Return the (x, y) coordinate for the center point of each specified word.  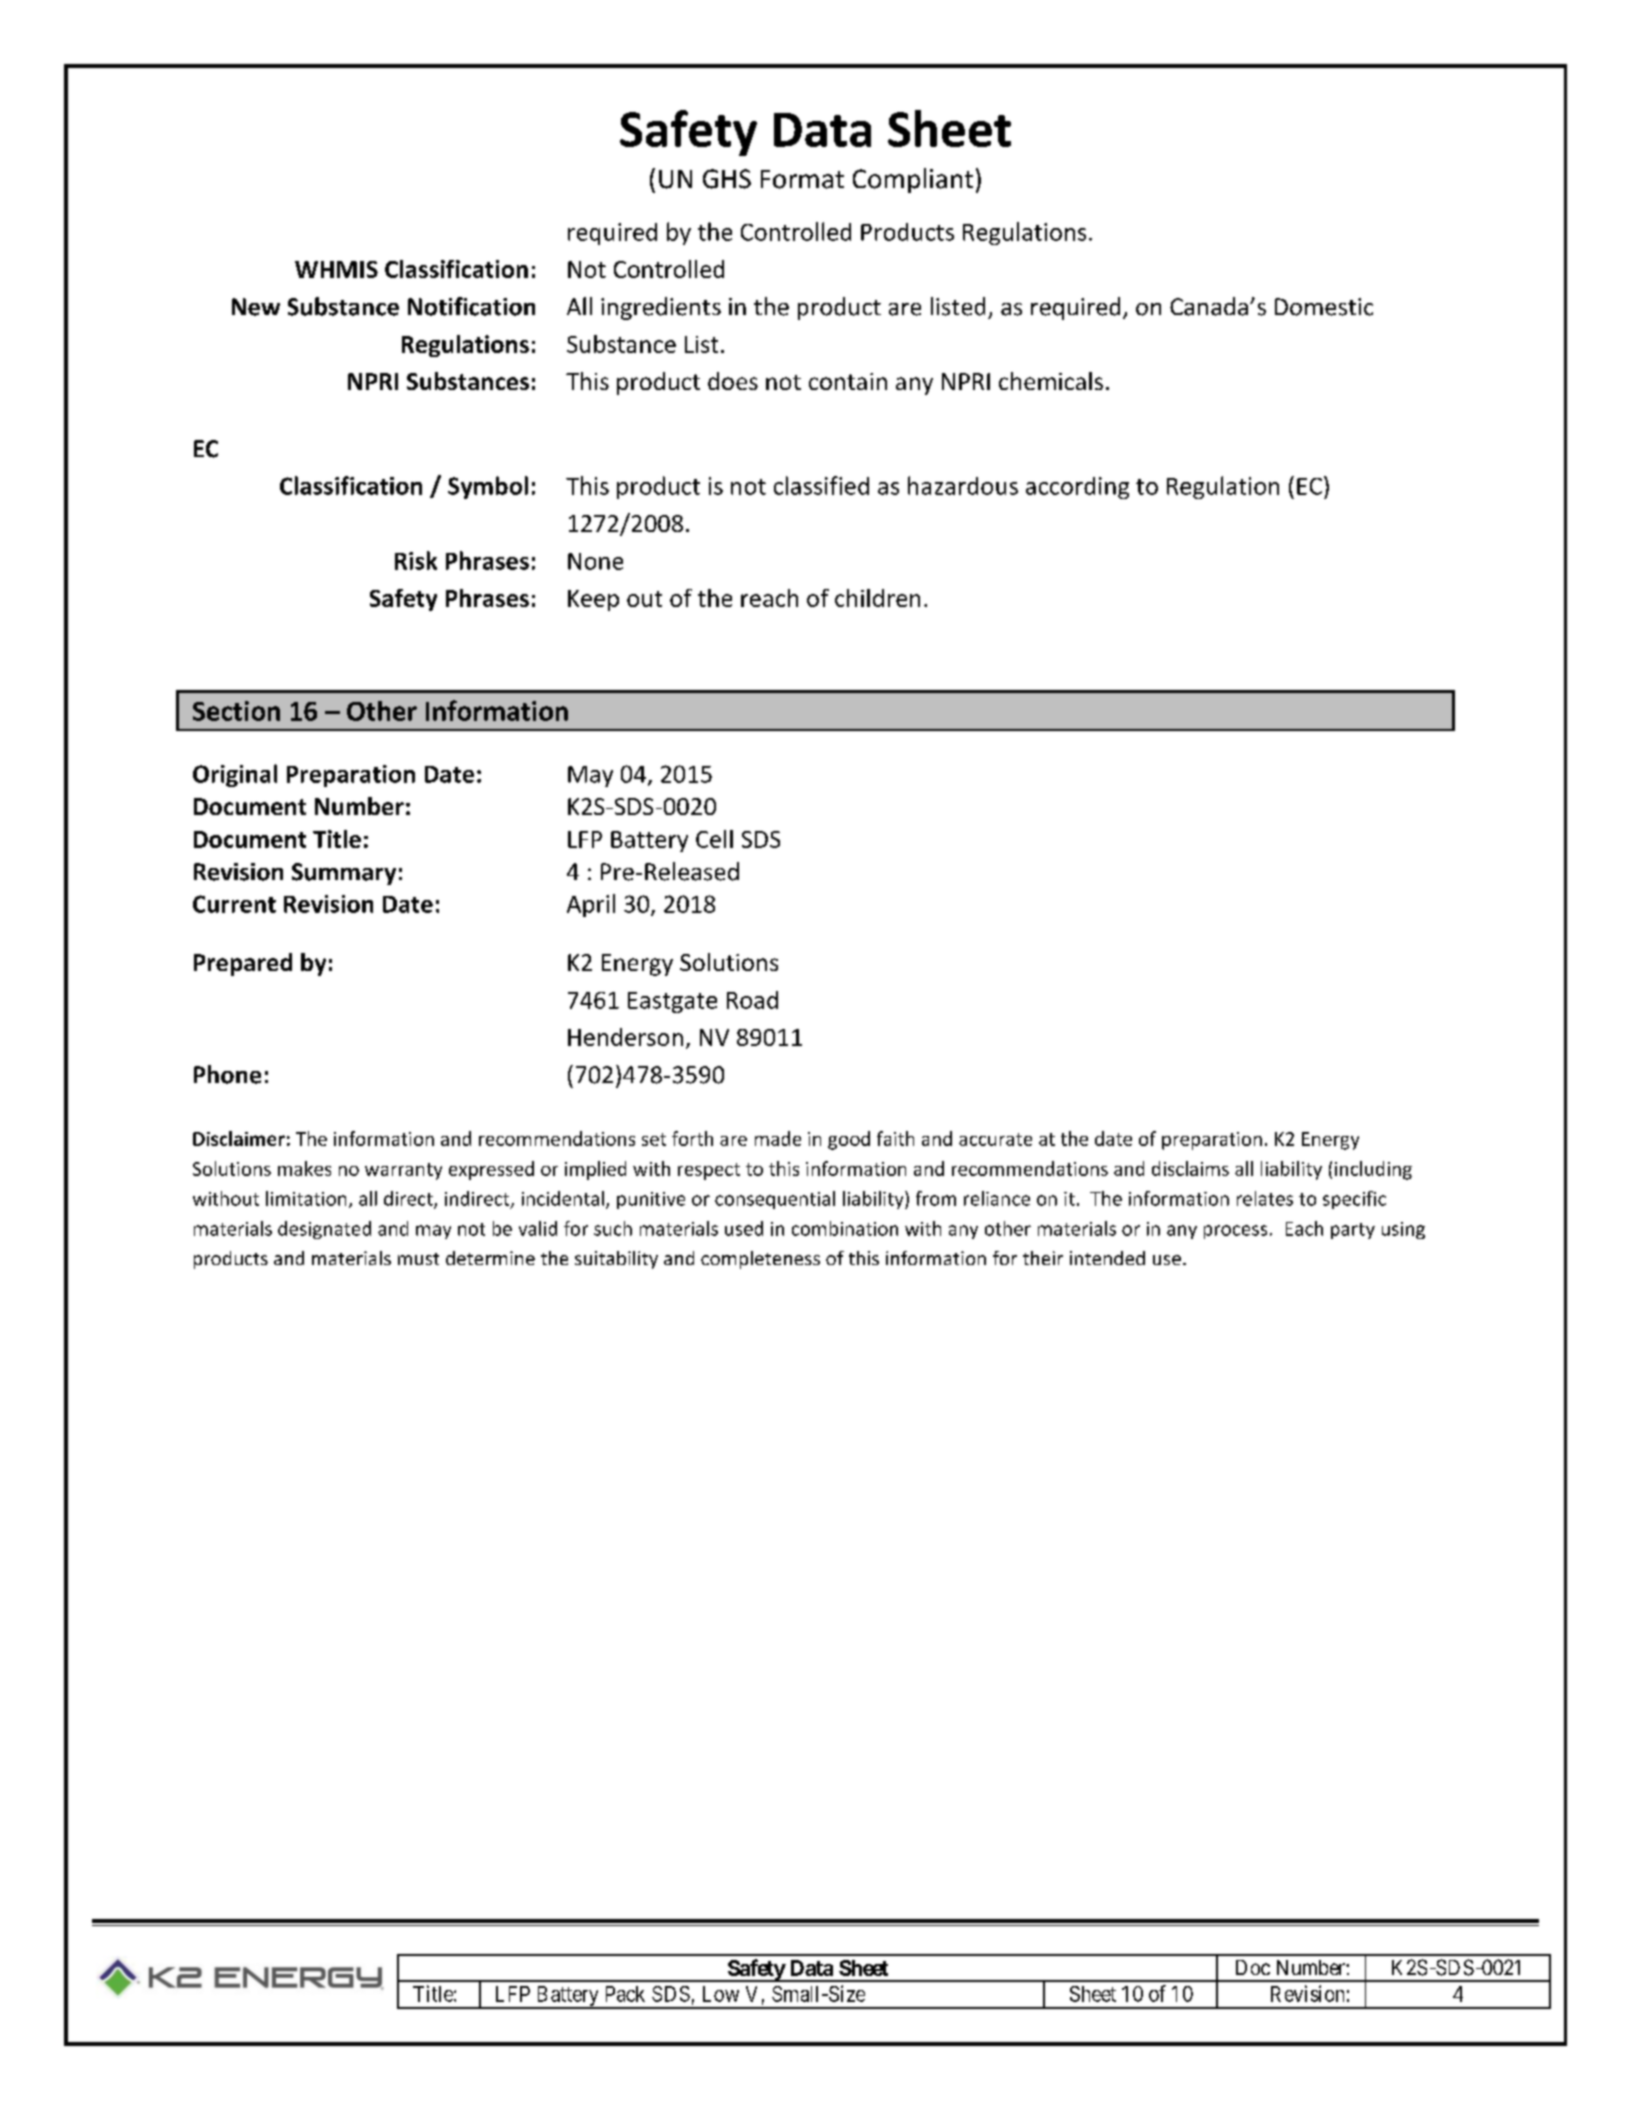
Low (721, 1994)
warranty (403, 1171)
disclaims (1190, 1168)
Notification (471, 306)
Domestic (1324, 307)
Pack (625, 1994)
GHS (727, 179)
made (778, 1138)
